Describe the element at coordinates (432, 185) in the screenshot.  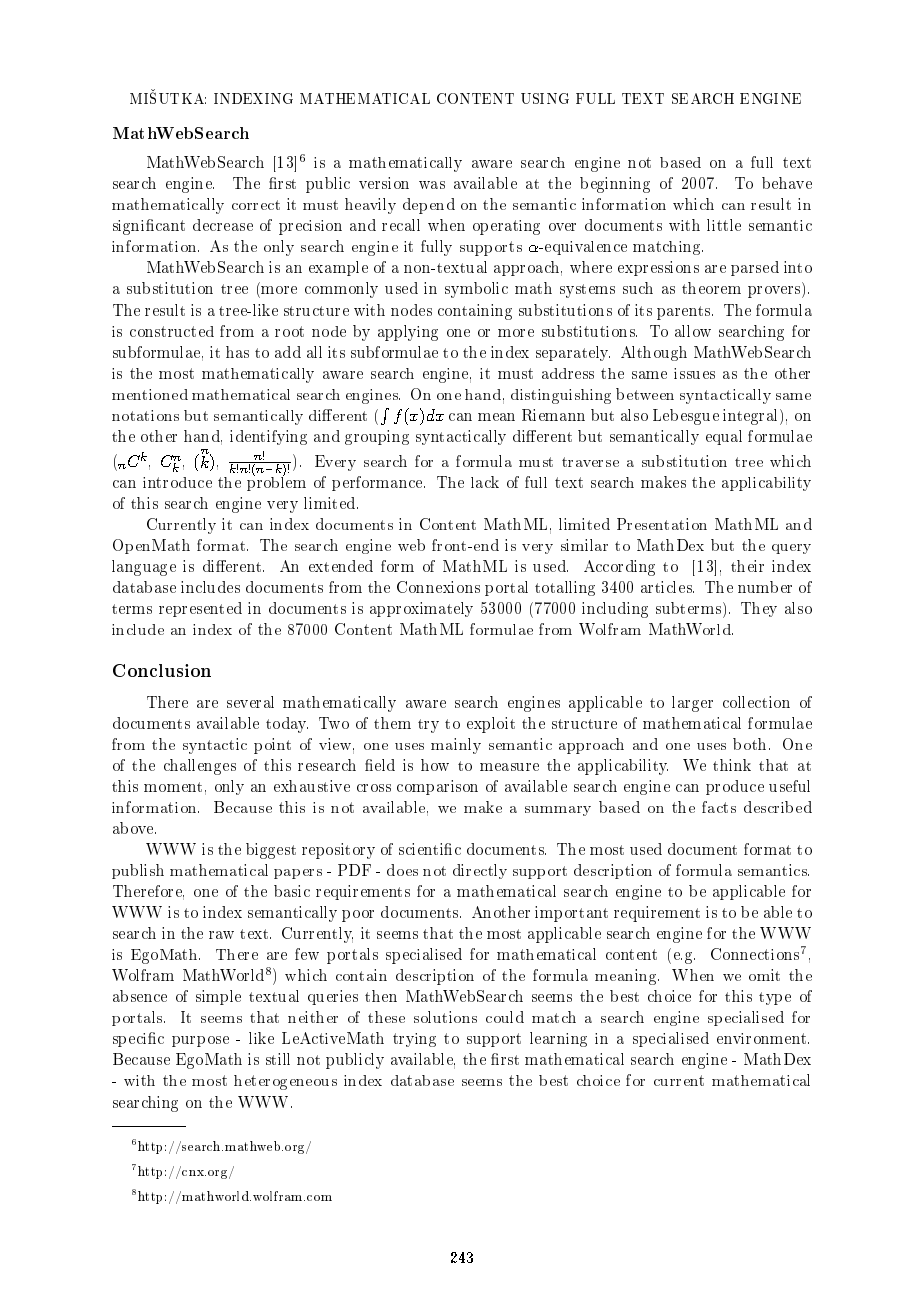
I see `was` at that location.
